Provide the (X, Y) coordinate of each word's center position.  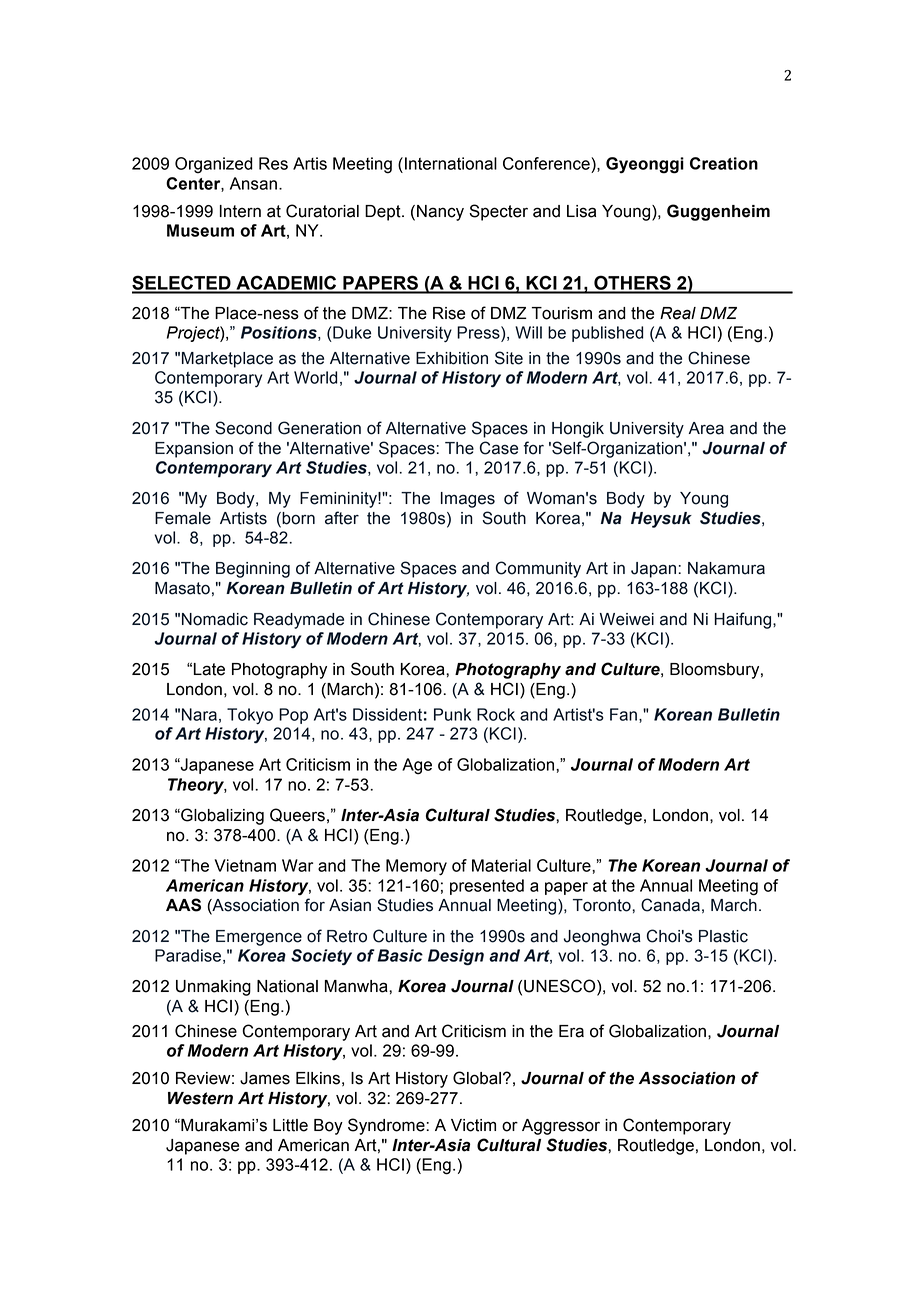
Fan (623, 714)
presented (487, 887)
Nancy (440, 213)
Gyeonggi (645, 165)
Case (499, 448)
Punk (452, 714)
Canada (670, 905)
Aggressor (561, 1127)
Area (706, 428)
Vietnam (245, 865)
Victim (473, 1125)
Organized (214, 165)
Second (243, 428)
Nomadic (215, 619)
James (265, 1078)
